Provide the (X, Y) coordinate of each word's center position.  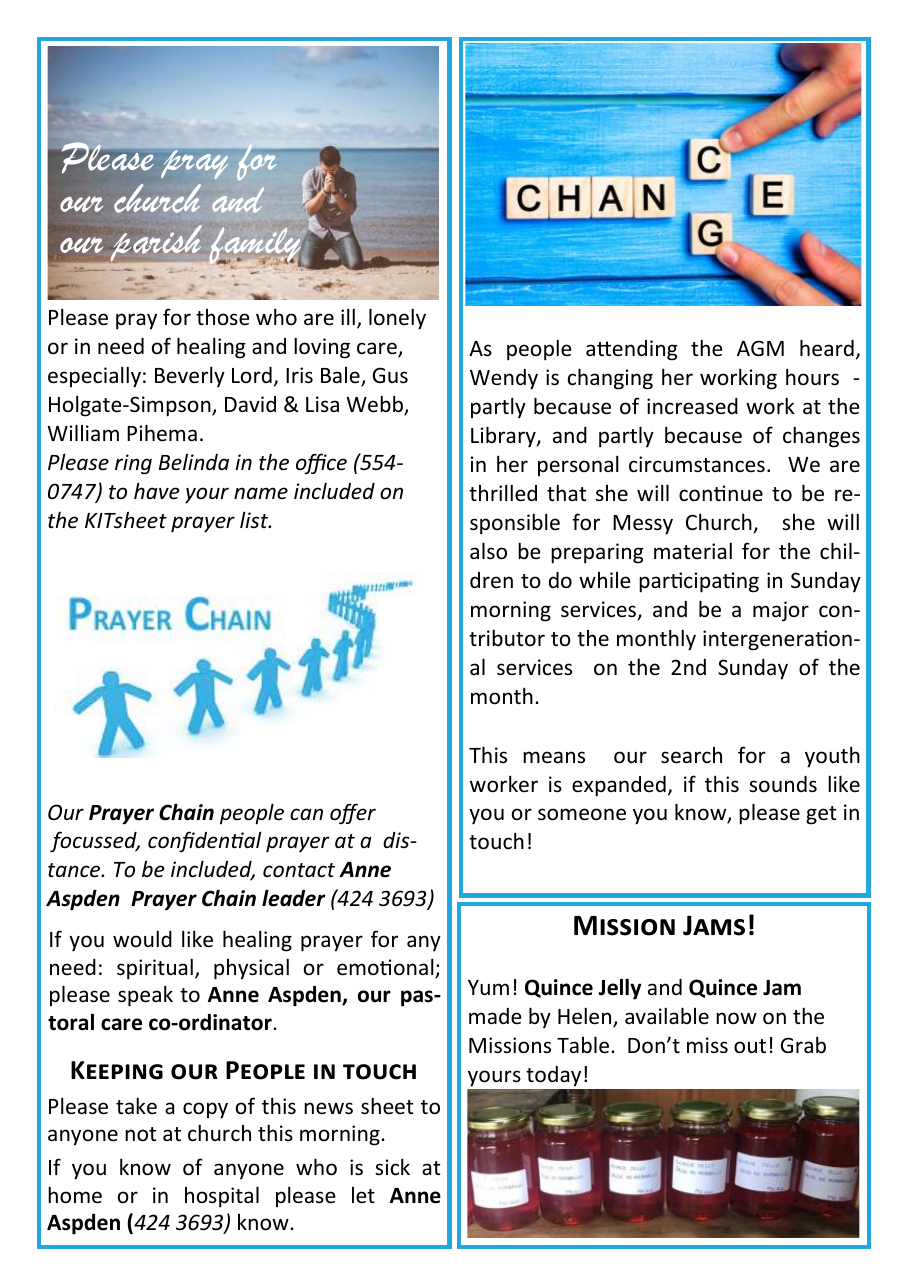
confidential (205, 842)
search (691, 755)
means (554, 757)
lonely (397, 319)
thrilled (503, 493)
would (142, 938)
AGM (760, 348)
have (157, 491)
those (223, 317)
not (140, 1134)
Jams (714, 925)
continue (721, 493)
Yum (488, 988)
